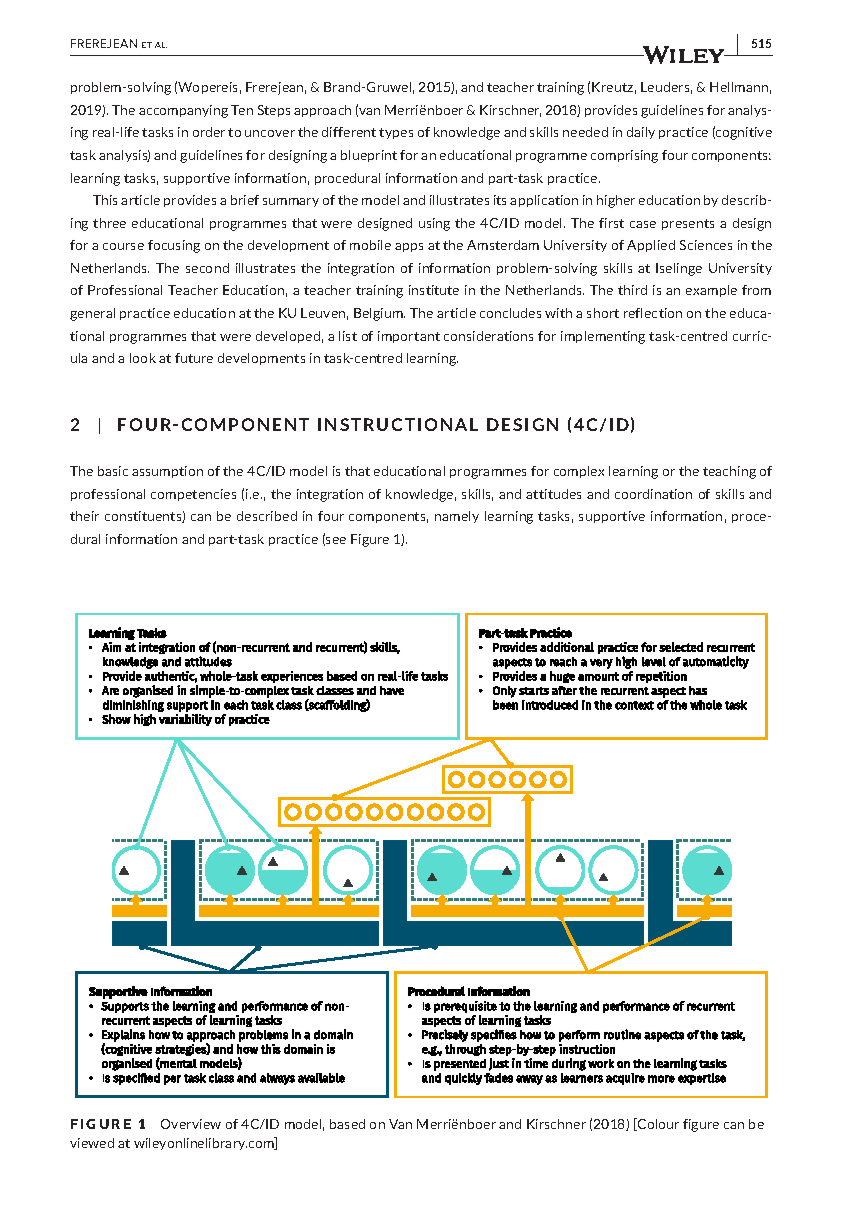  Describe the element at coordinates (396, 133) in the document. I see `types` at that location.
